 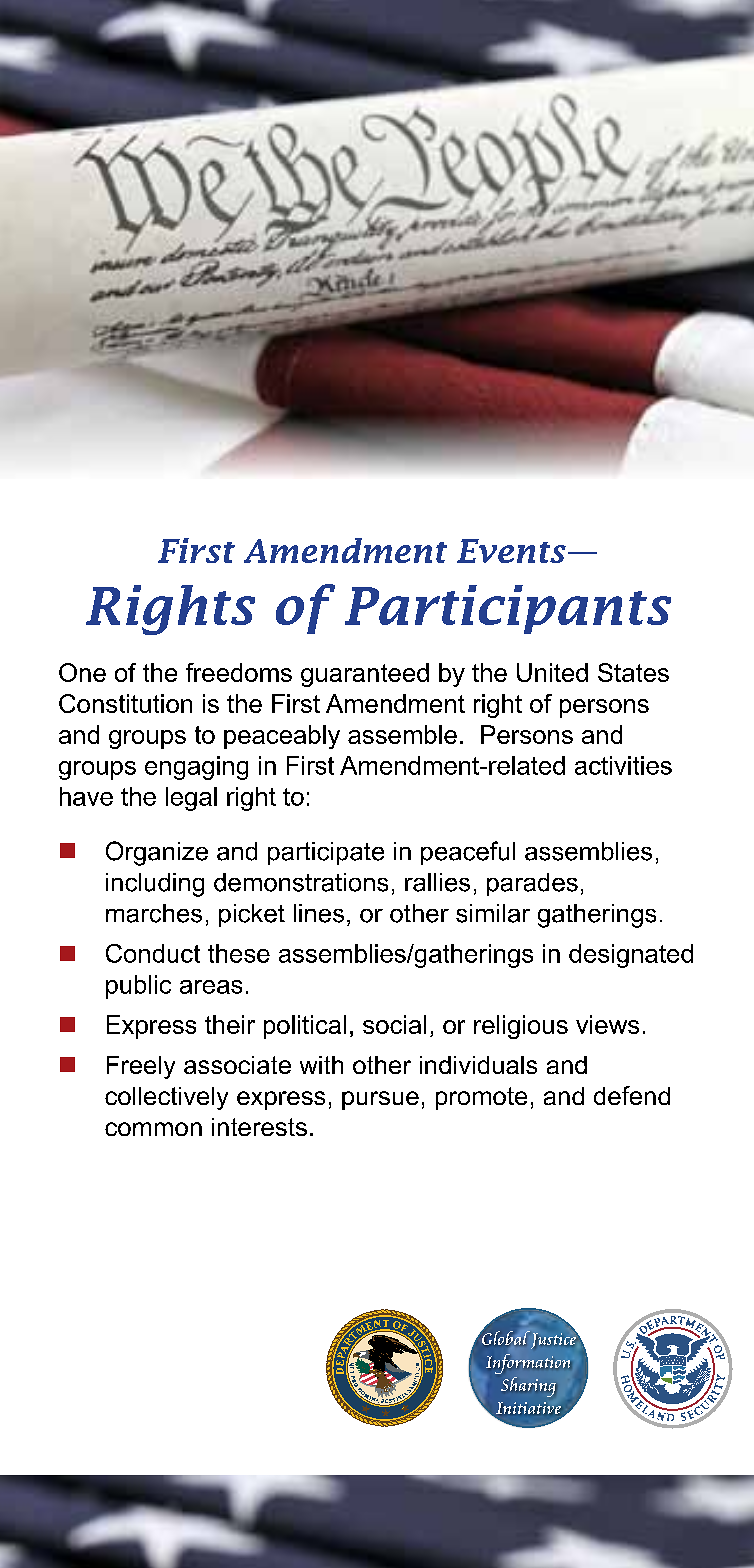 I want to click on common, so click(x=153, y=1129).
